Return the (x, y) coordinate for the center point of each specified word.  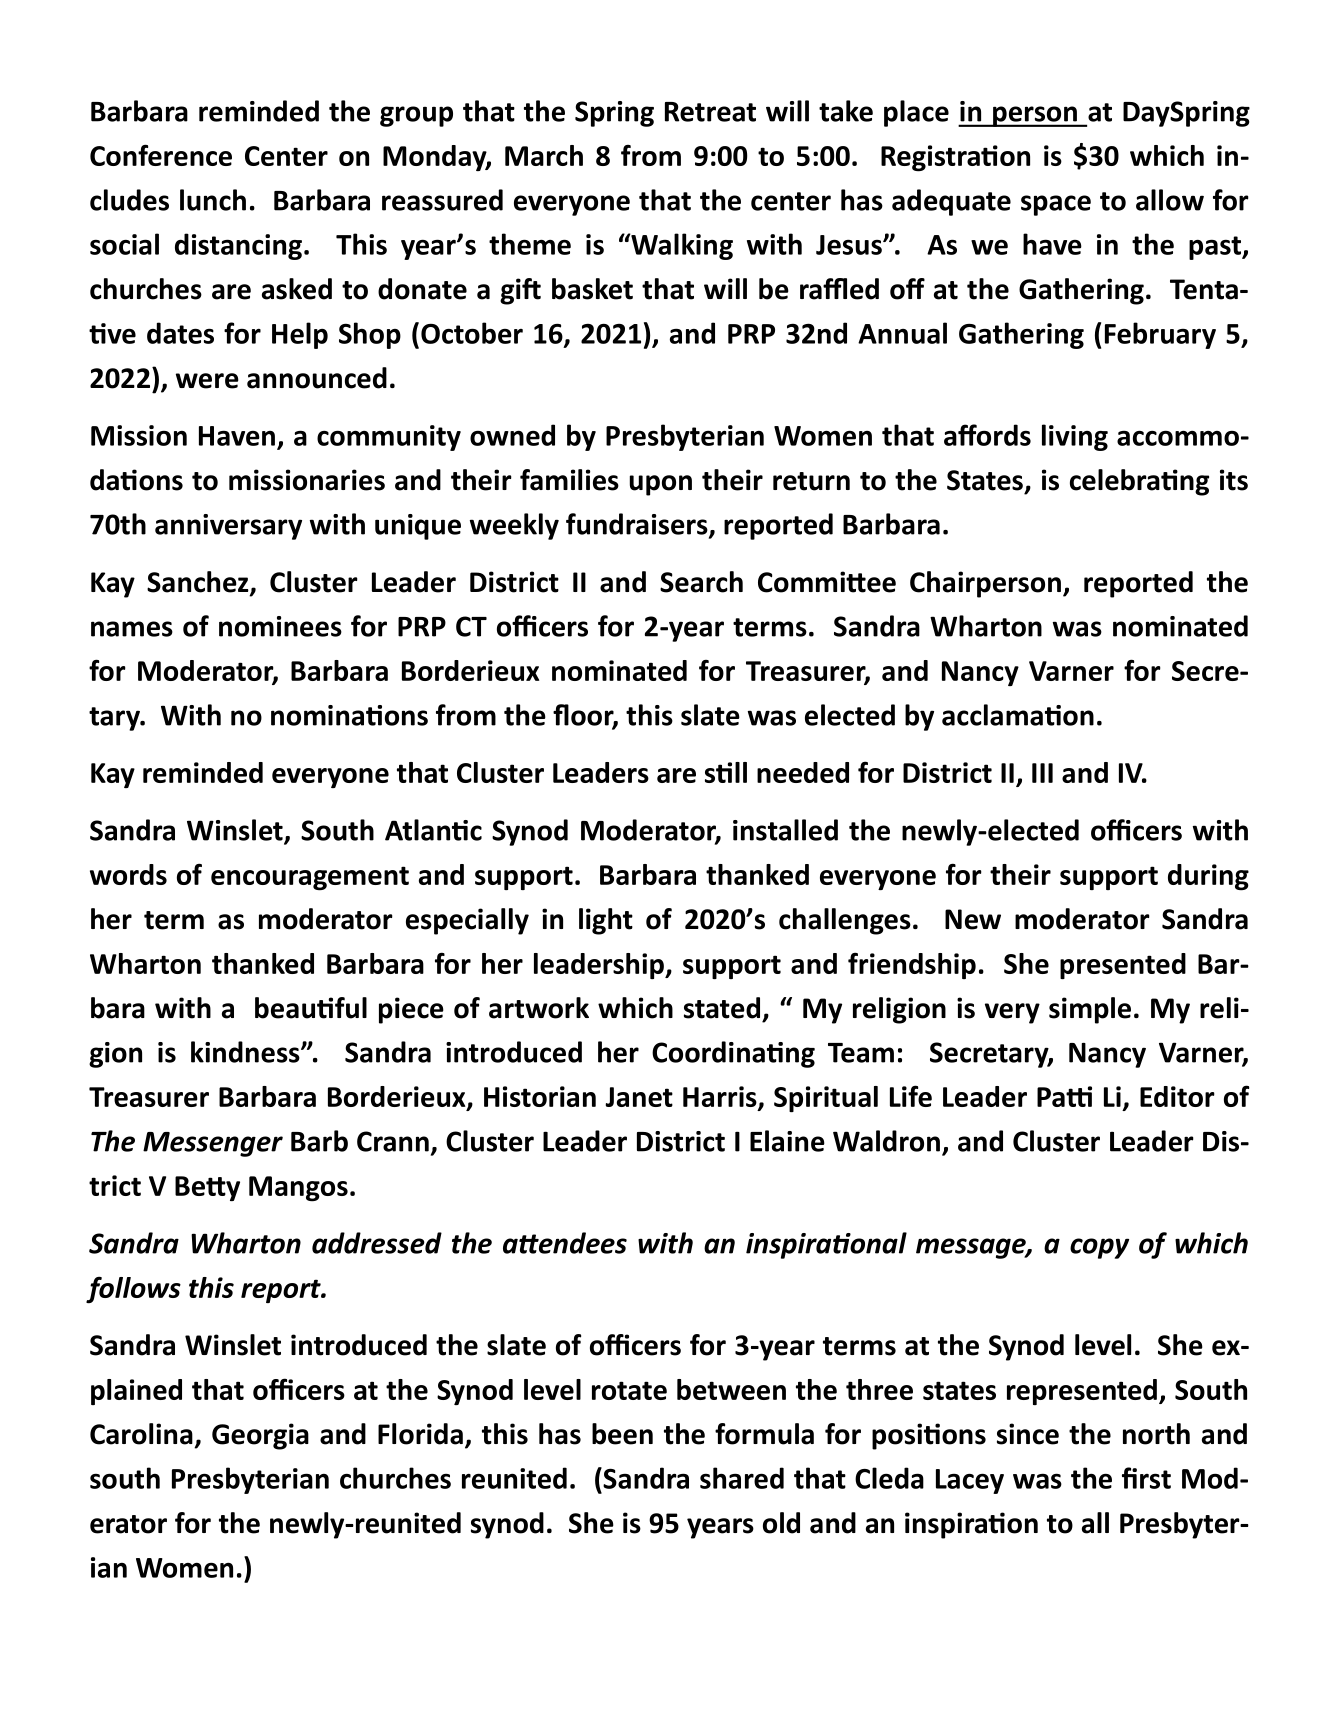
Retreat (710, 112)
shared (742, 1478)
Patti (1064, 1096)
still (726, 772)
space (1056, 205)
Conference (161, 155)
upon (661, 485)
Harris (721, 1098)
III (1042, 773)
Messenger (213, 1144)
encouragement (310, 878)
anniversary (228, 527)
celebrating (1139, 482)
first (1146, 1478)
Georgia (260, 1436)
